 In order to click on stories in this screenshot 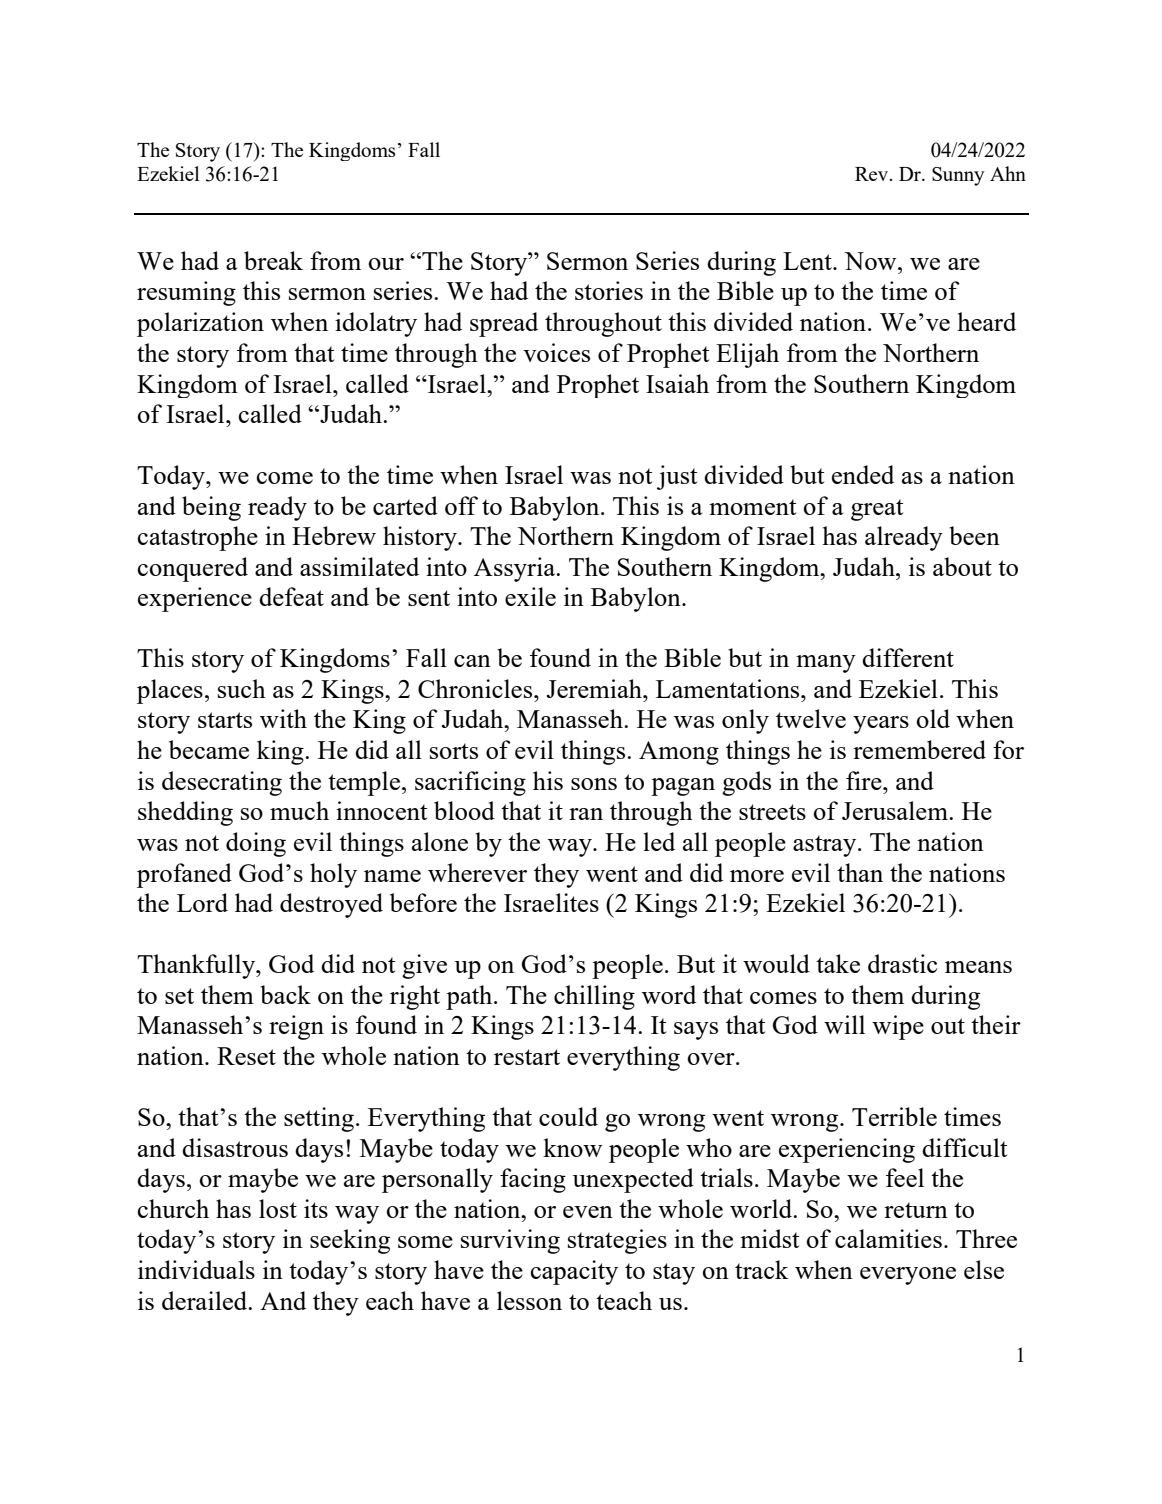, I will do `click(609, 290)`.
